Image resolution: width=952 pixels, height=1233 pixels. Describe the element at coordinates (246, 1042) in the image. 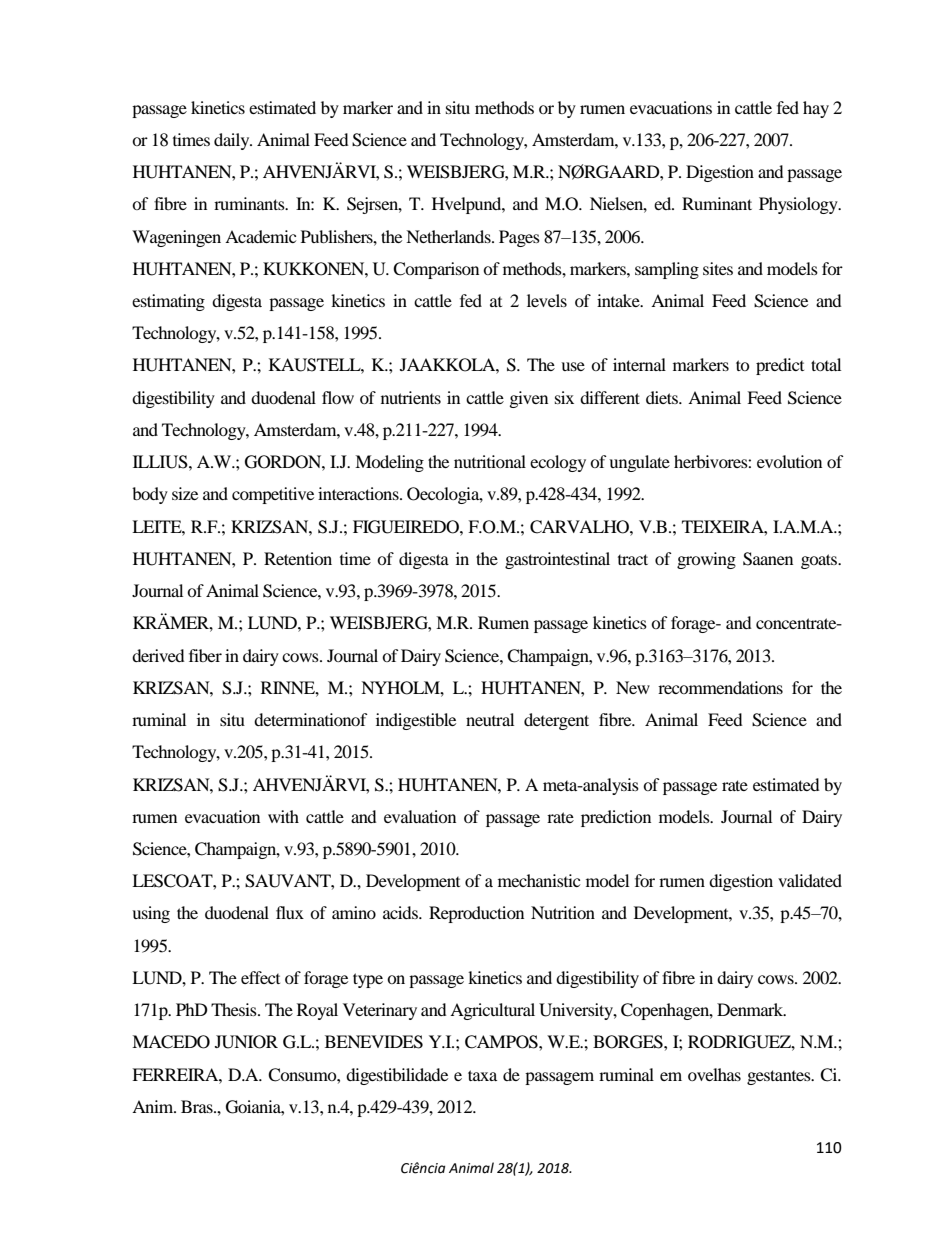

I see `JUNIOR` at that location.
